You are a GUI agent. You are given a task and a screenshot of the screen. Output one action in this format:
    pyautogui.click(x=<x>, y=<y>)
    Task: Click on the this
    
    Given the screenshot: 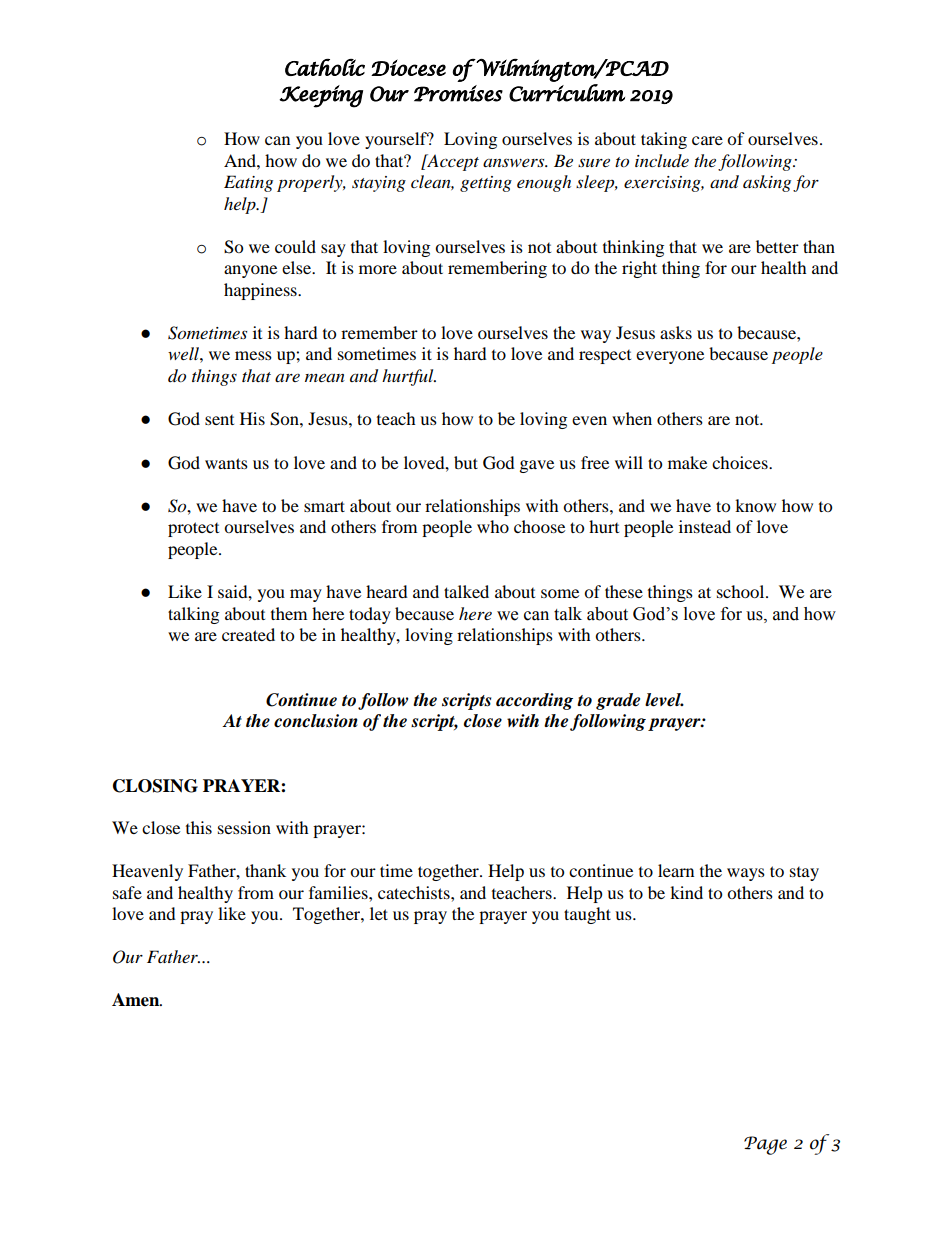 What is the action you would take?
    pyautogui.click(x=199, y=827)
